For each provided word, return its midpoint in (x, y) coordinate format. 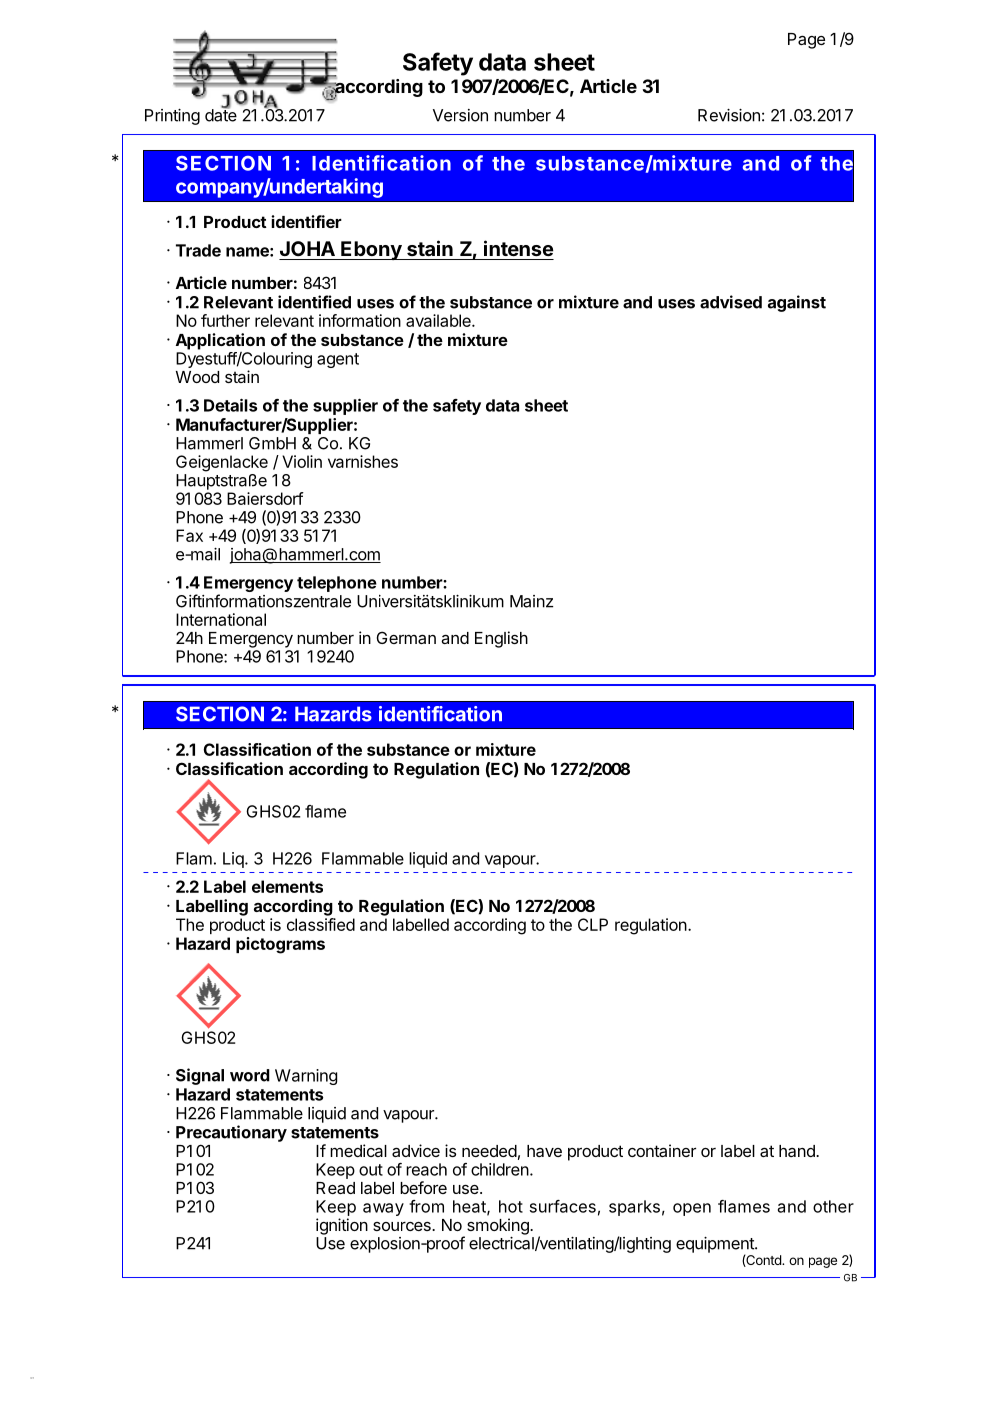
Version (460, 115)
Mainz (531, 601)
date (221, 114)
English (501, 639)
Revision (729, 115)
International (221, 619)
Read (335, 1188)
